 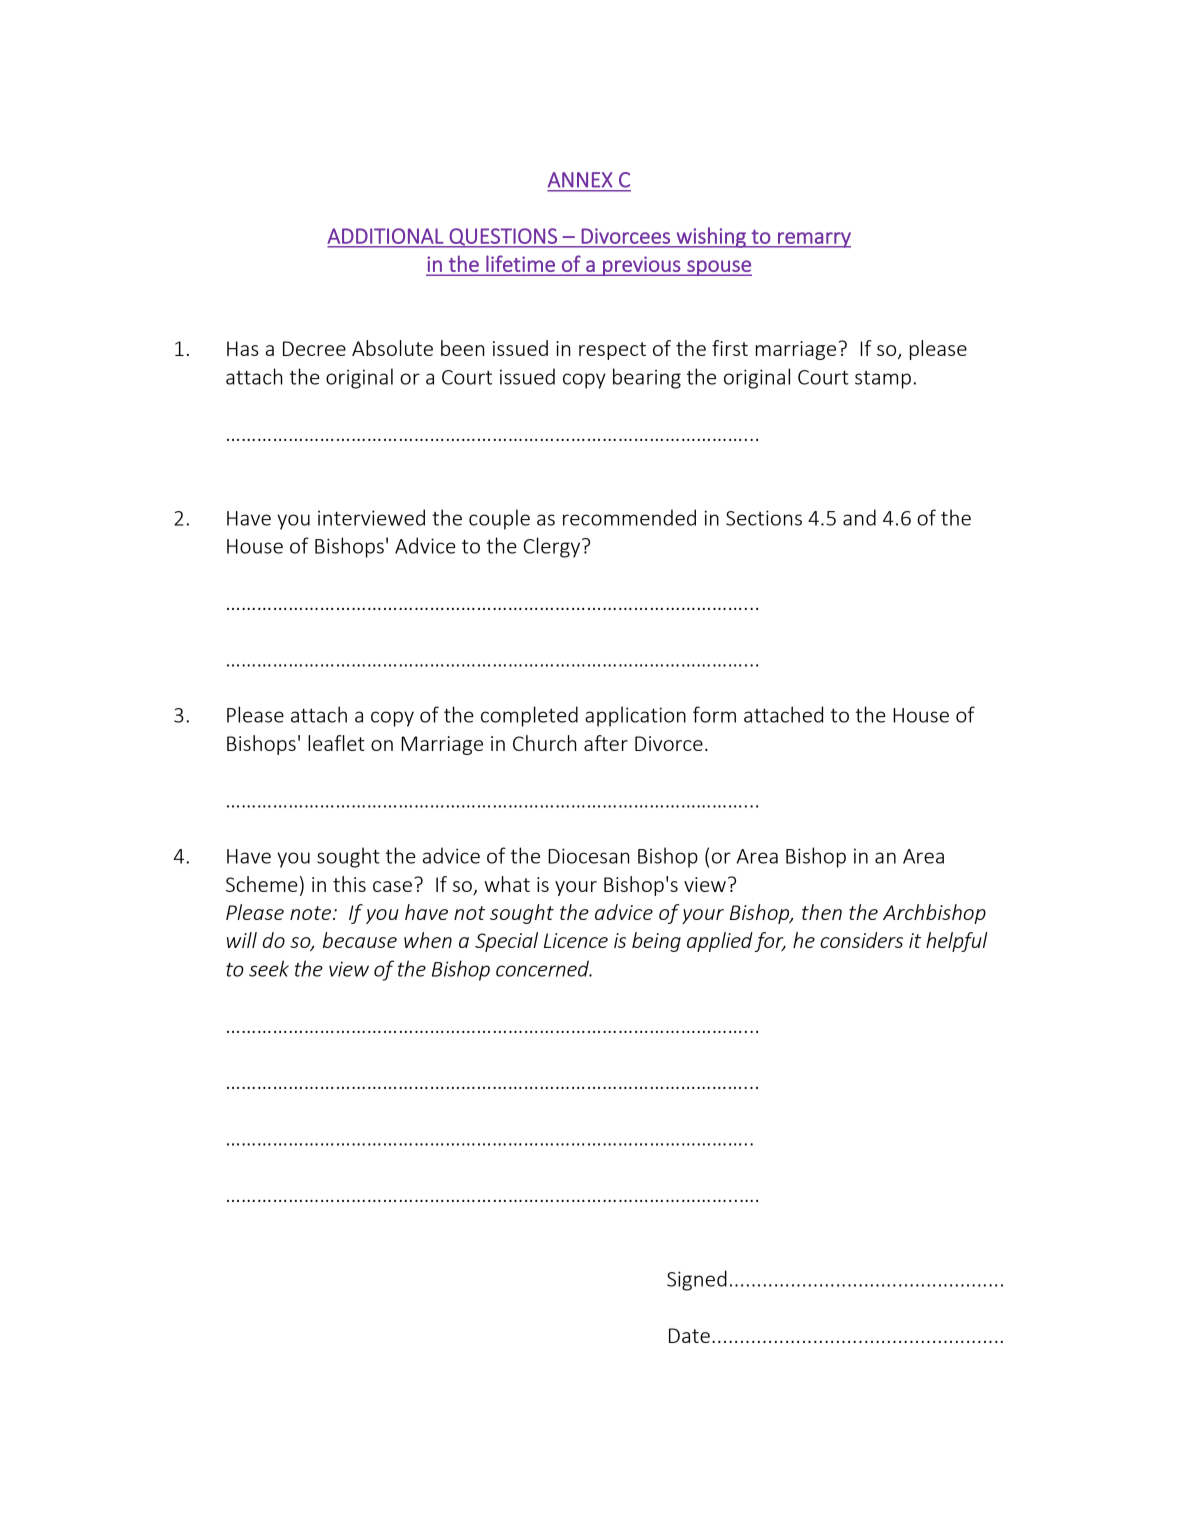 I want to click on Licence, so click(x=576, y=940).
